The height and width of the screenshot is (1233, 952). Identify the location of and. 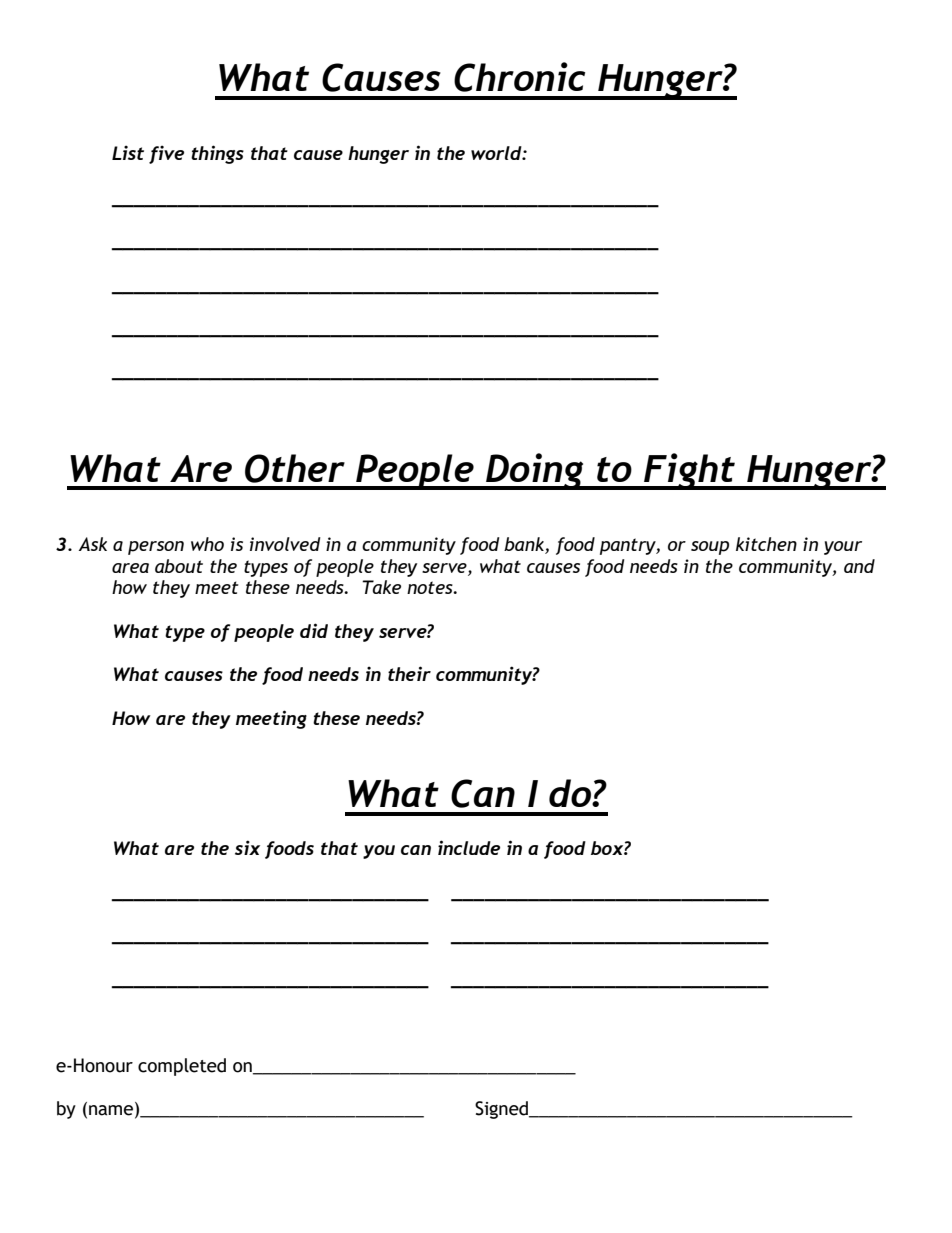
(859, 566).
